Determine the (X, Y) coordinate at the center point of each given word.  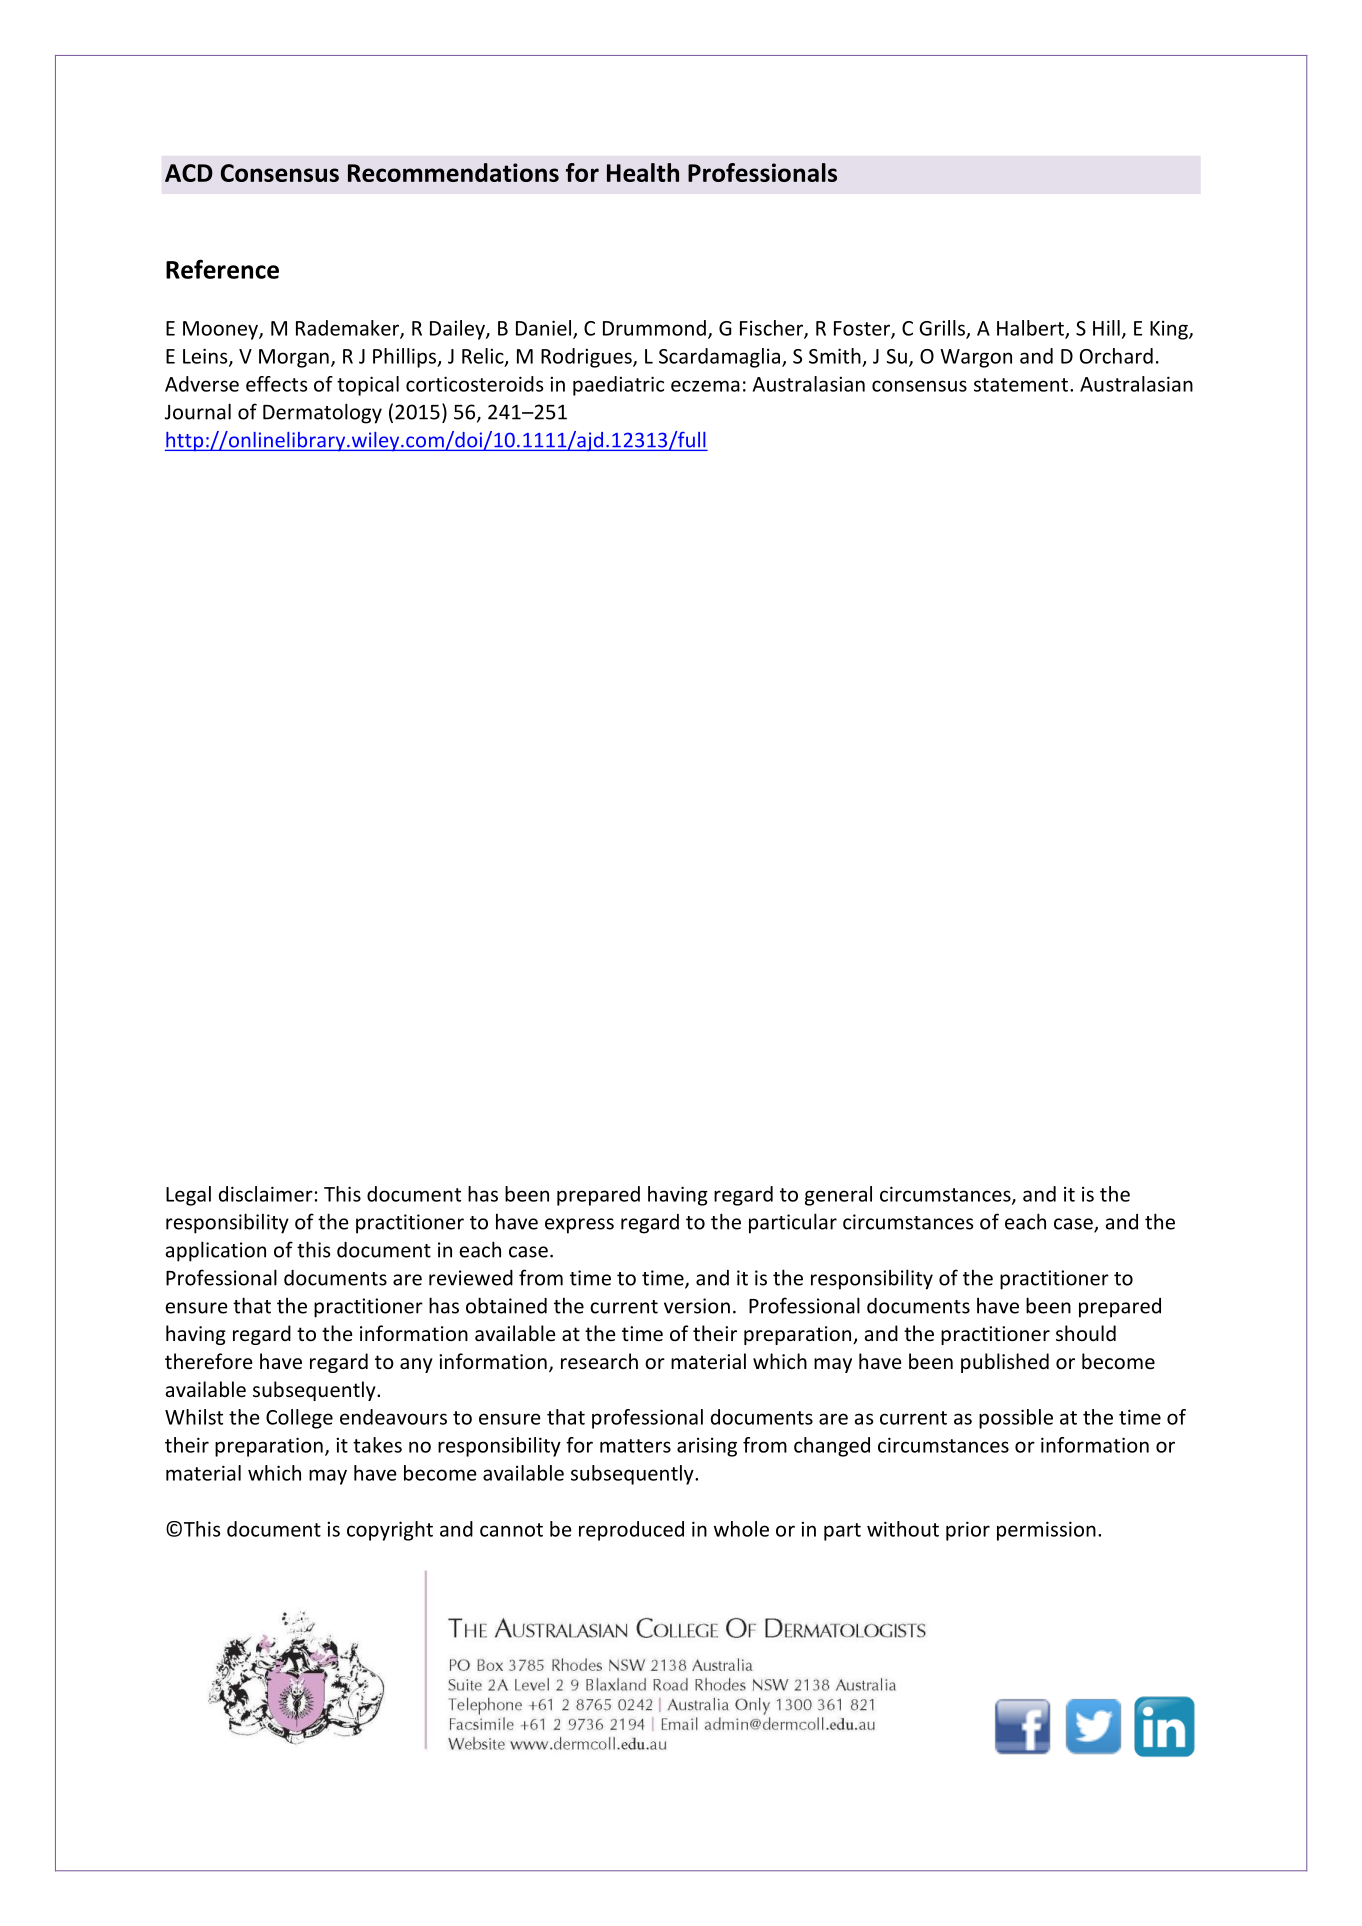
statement (1021, 385)
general (838, 1196)
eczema (705, 386)
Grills (943, 329)
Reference (222, 269)
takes (377, 1445)
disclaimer (266, 1194)
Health (643, 172)
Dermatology (322, 413)
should (1086, 1333)
